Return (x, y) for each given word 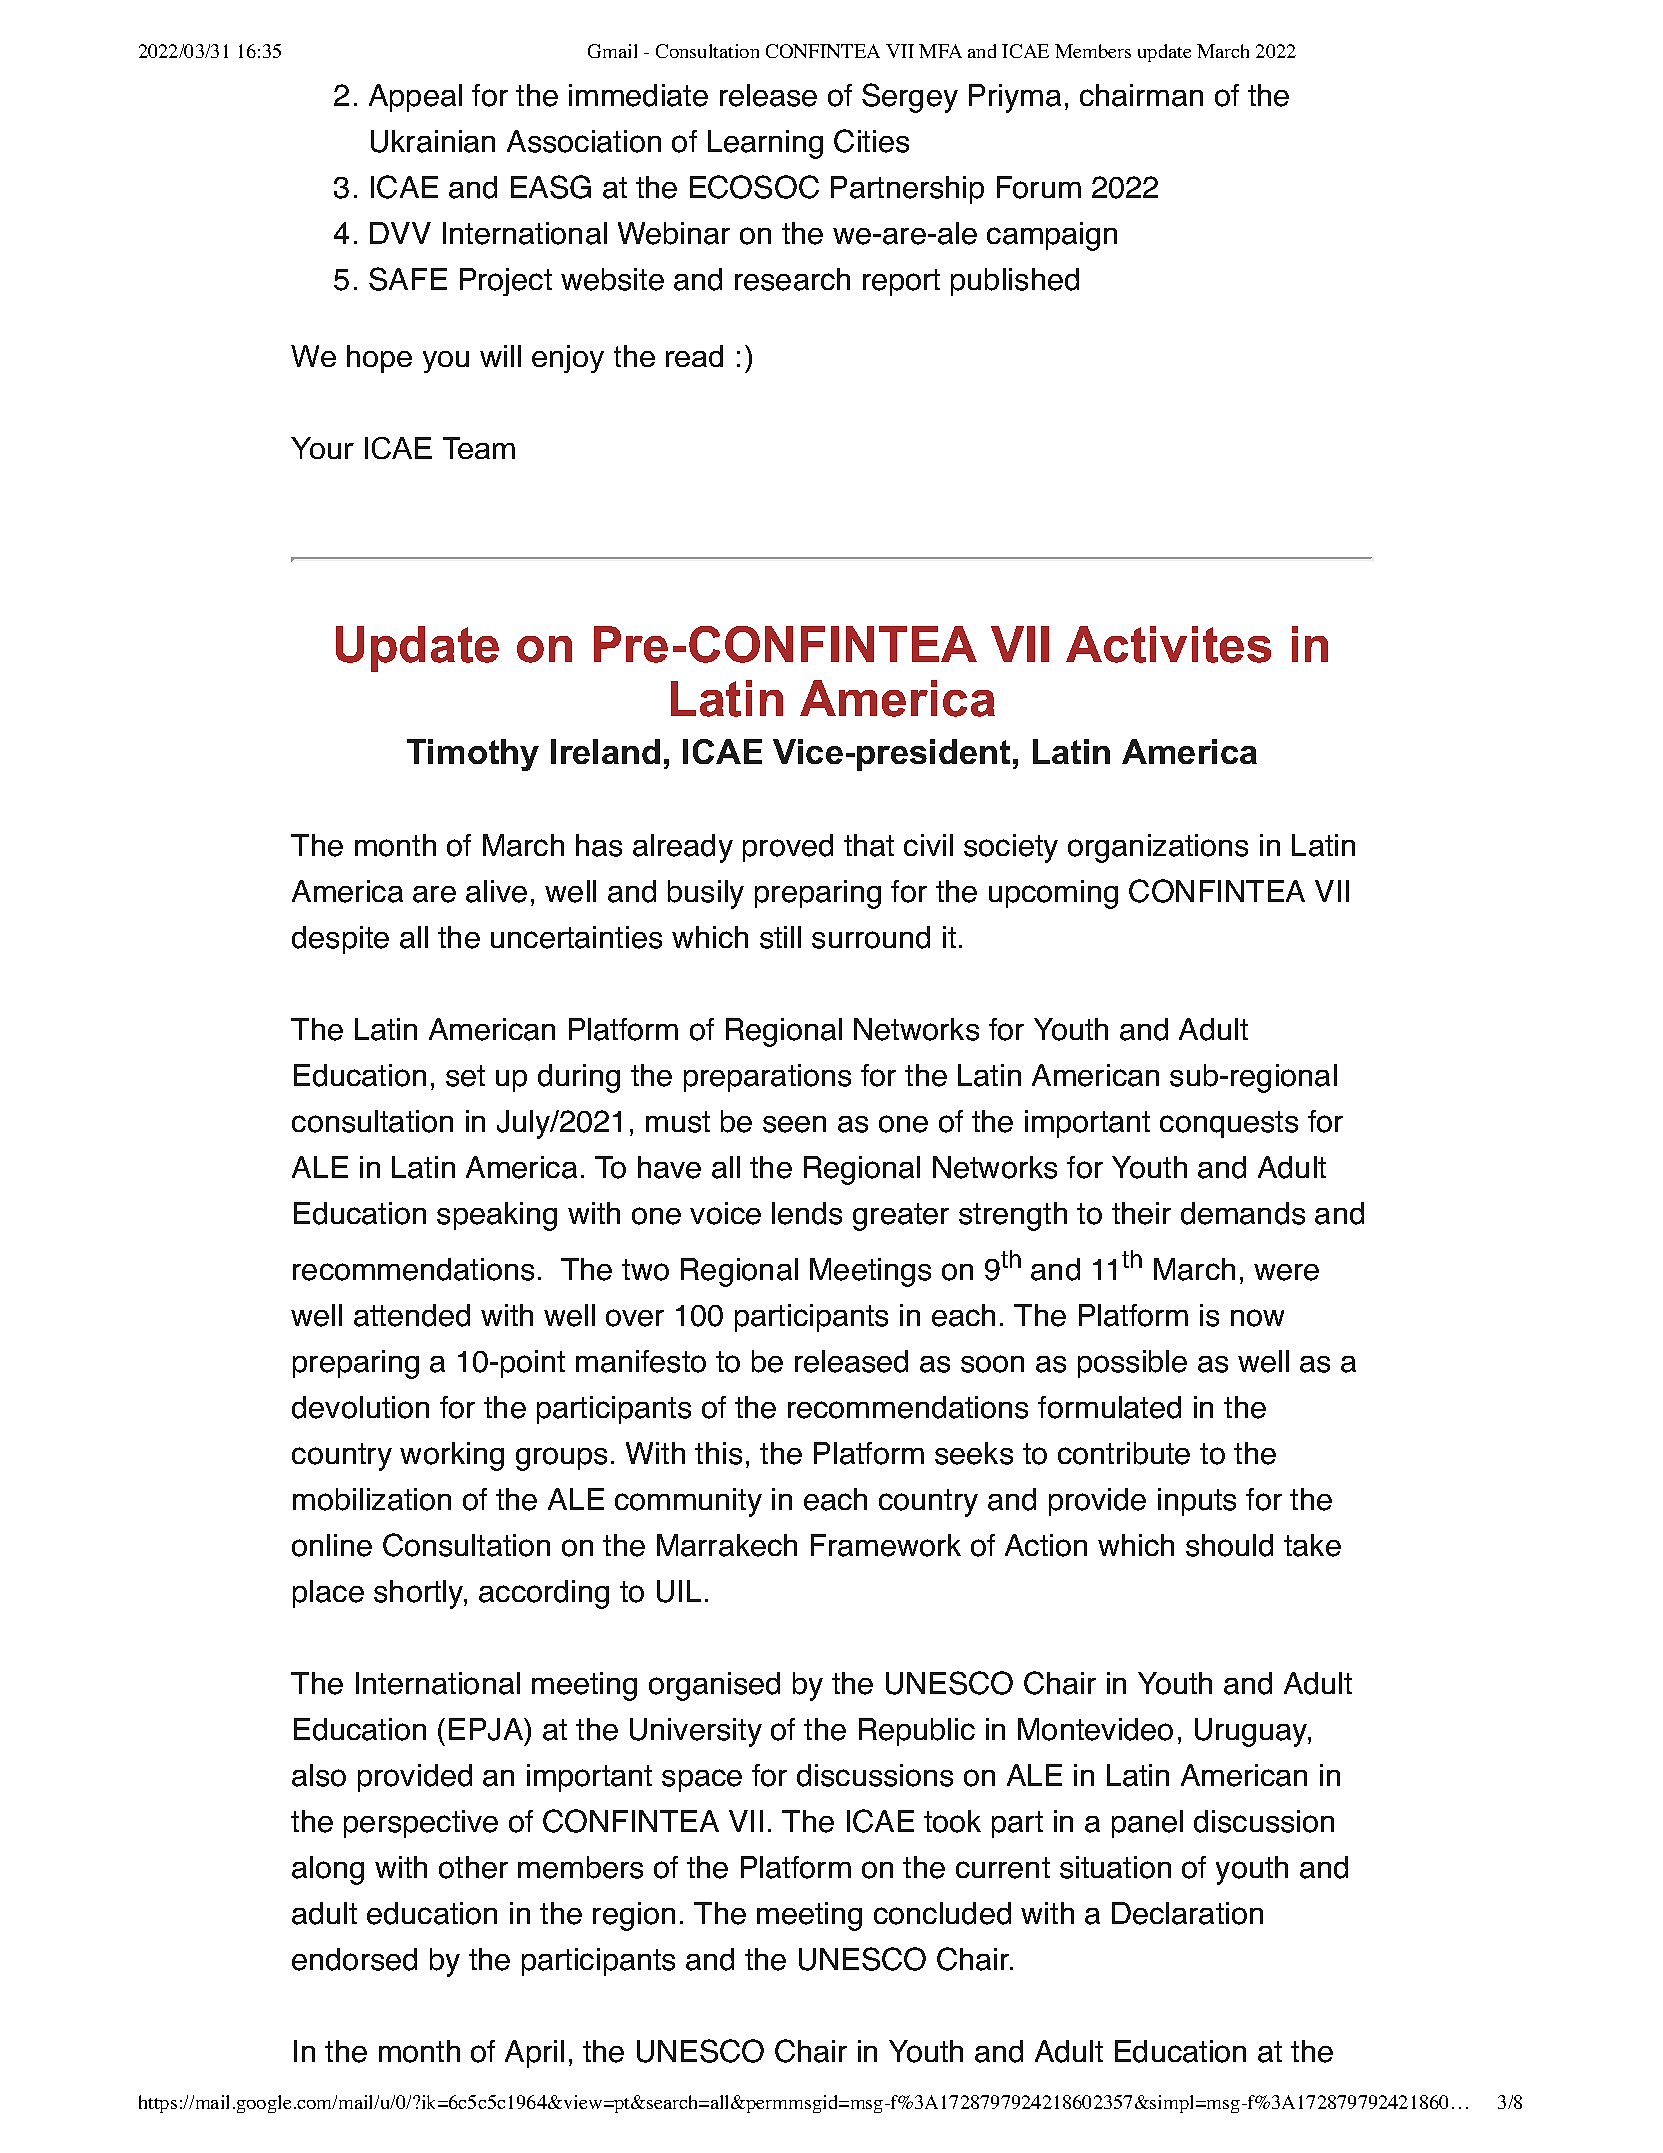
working (452, 1456)
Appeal (415, 98)
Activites (1168, 644)
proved (788, 848)
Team (479, 448)
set (465, 1076)
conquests (1229, 1124)
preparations (767, 1078)
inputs (1197, 1502)
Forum (1039, 187)
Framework (886, 1545)
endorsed (354, 1959)
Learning (765, 144)
